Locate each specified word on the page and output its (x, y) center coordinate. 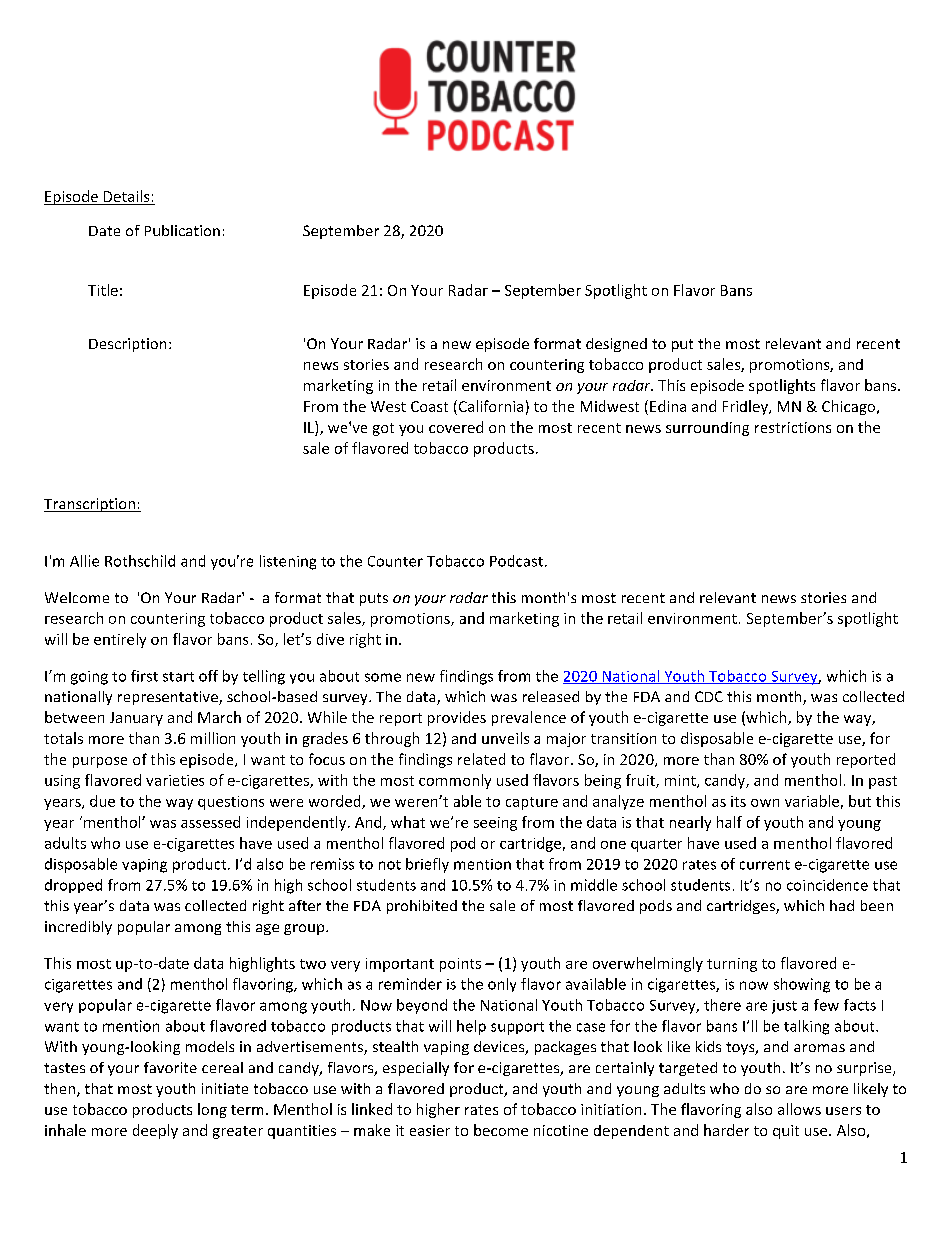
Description (127, 345)
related (481, 759)
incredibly (78, 928)
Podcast (516, 561)
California (489, 407)
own (765, 803)
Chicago (850, 407)
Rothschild (140, 561)
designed (616, 345)
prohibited (422, 907)
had (842, 905)
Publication (182, 230)
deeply (155, 1131)
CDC (709, 696)
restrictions (793, 427)
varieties (175, 780)
